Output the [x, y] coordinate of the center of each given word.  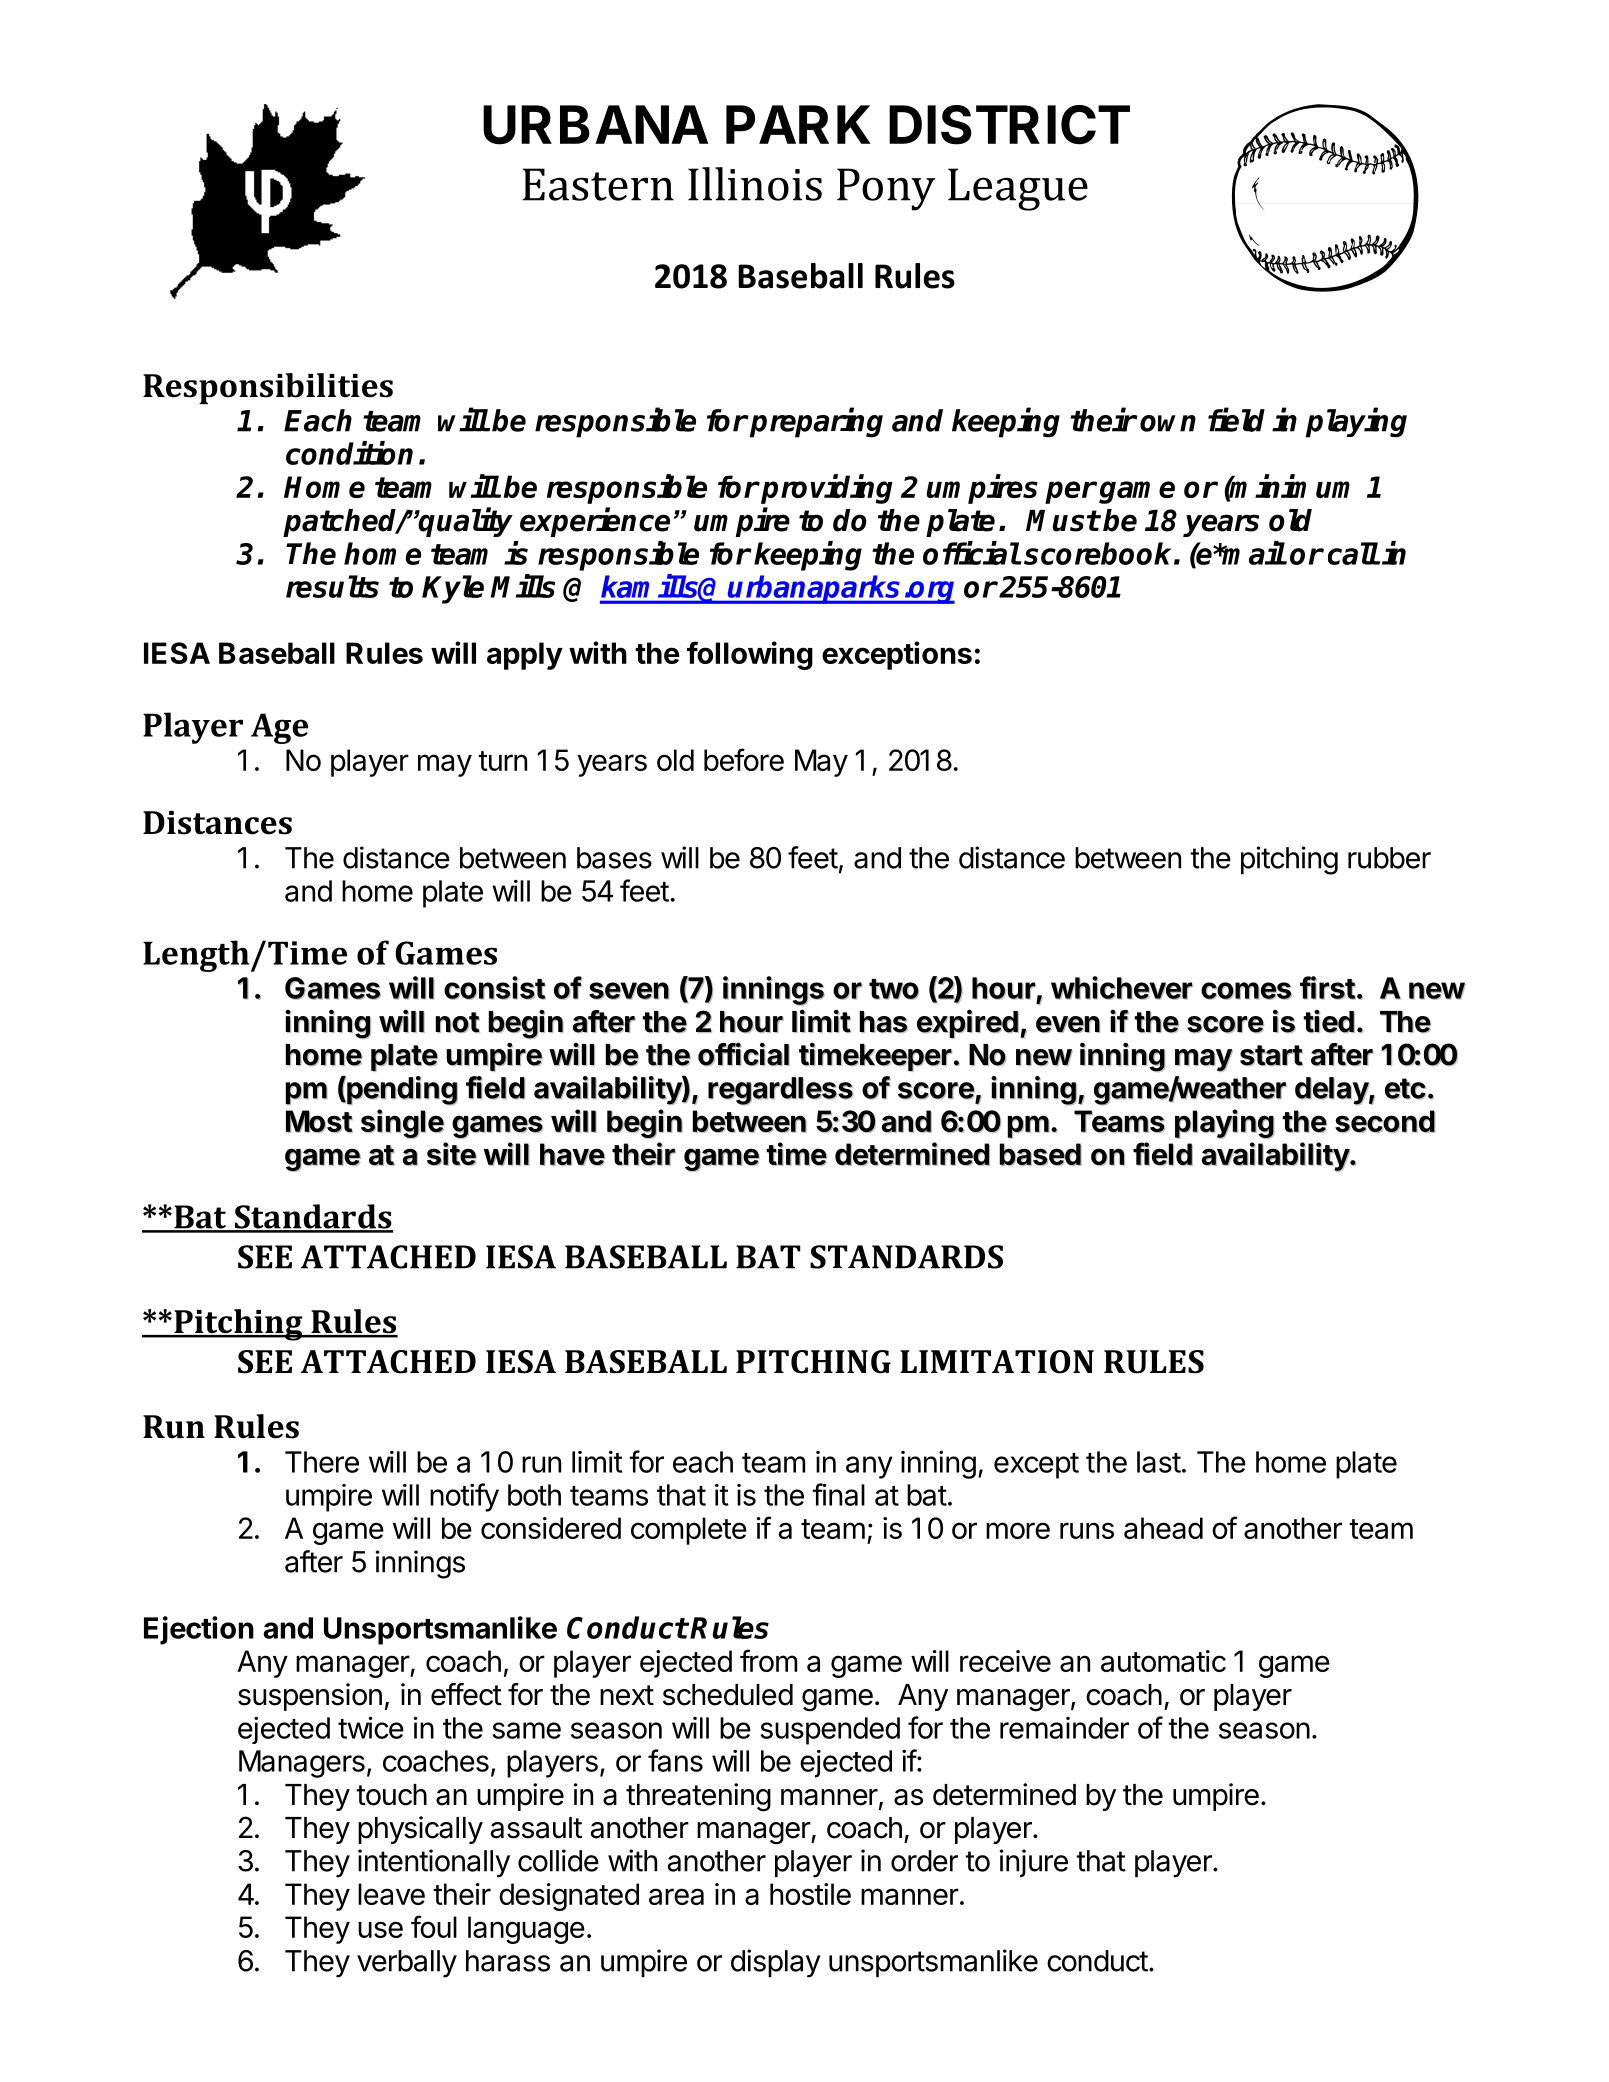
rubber [1389, 858]
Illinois [755, 184]
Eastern [598, 184]
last [1159, 1462]
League [1018, 189]
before [744, 759]
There [322, 1462]
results [332, 586]
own [1168, 423]
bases [614, 858]
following [750, 655]
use [380, 1929]
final [838, 1494]
